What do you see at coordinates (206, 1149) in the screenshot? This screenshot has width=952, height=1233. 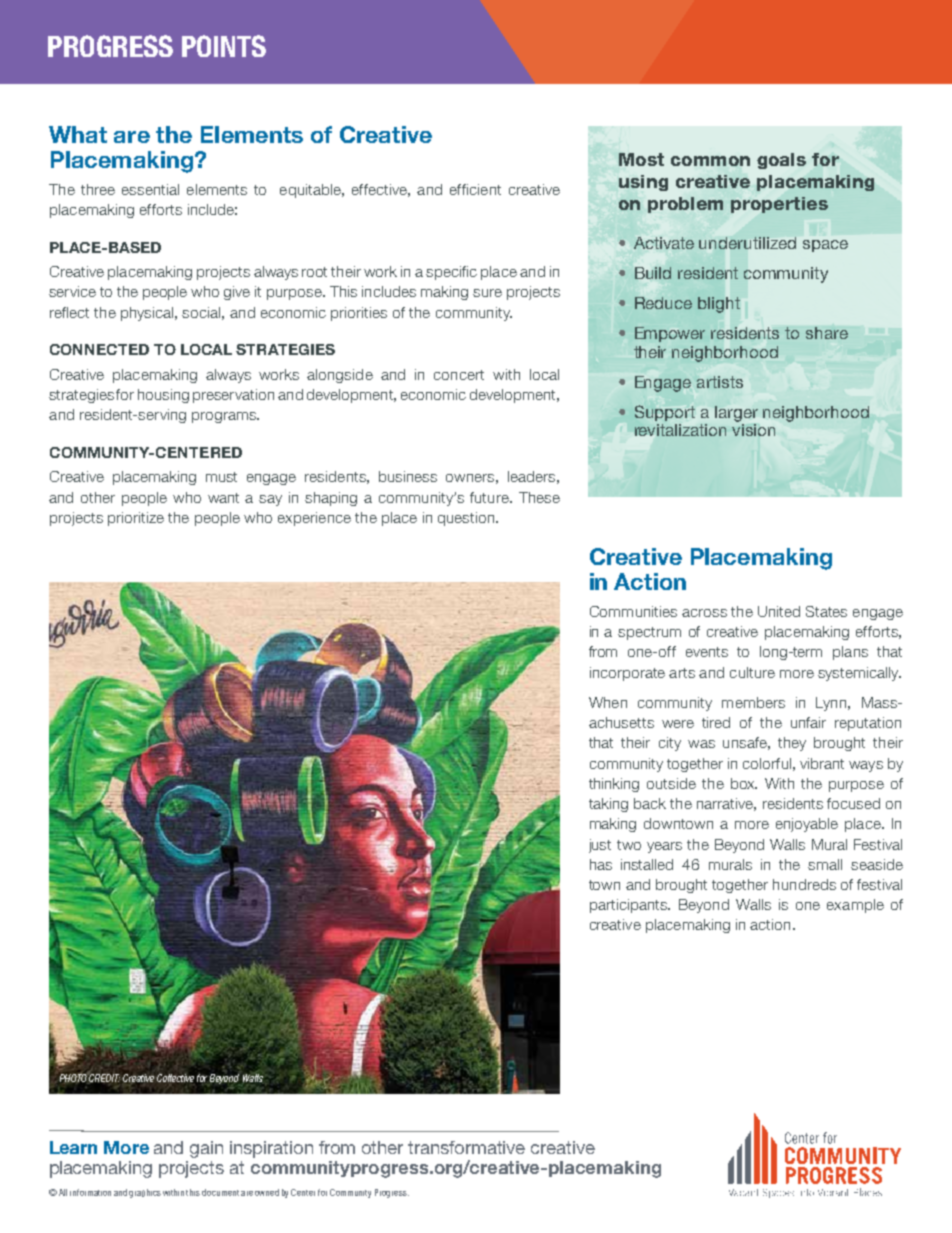 I see `gain` at bounding box center [206, 1149].
